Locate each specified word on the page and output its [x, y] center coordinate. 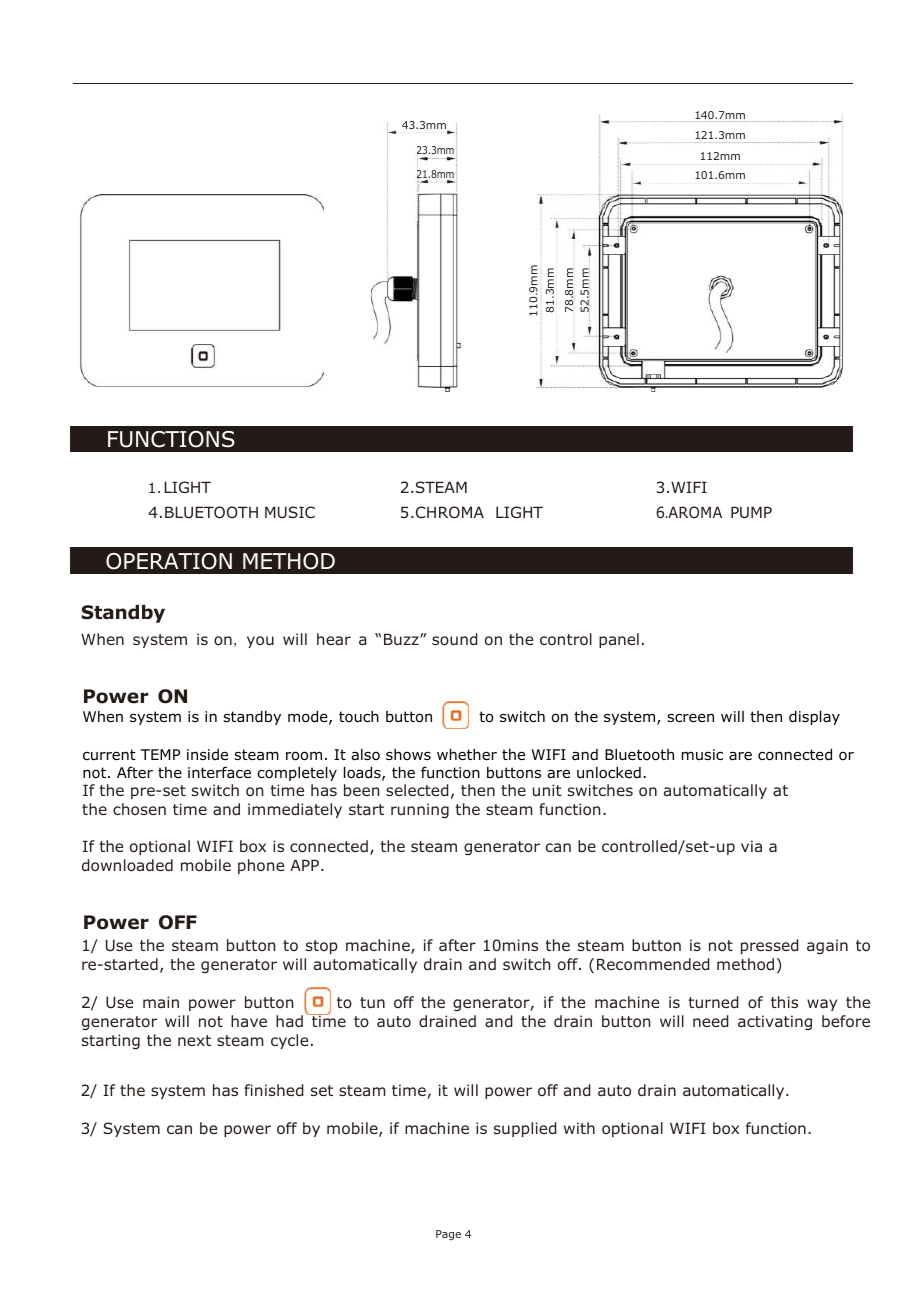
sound [455, 639]
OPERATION [169, 561]
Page [448, 1235]
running [420, 810]
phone [261, 866]
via [751, 846]
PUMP [751, 512]
